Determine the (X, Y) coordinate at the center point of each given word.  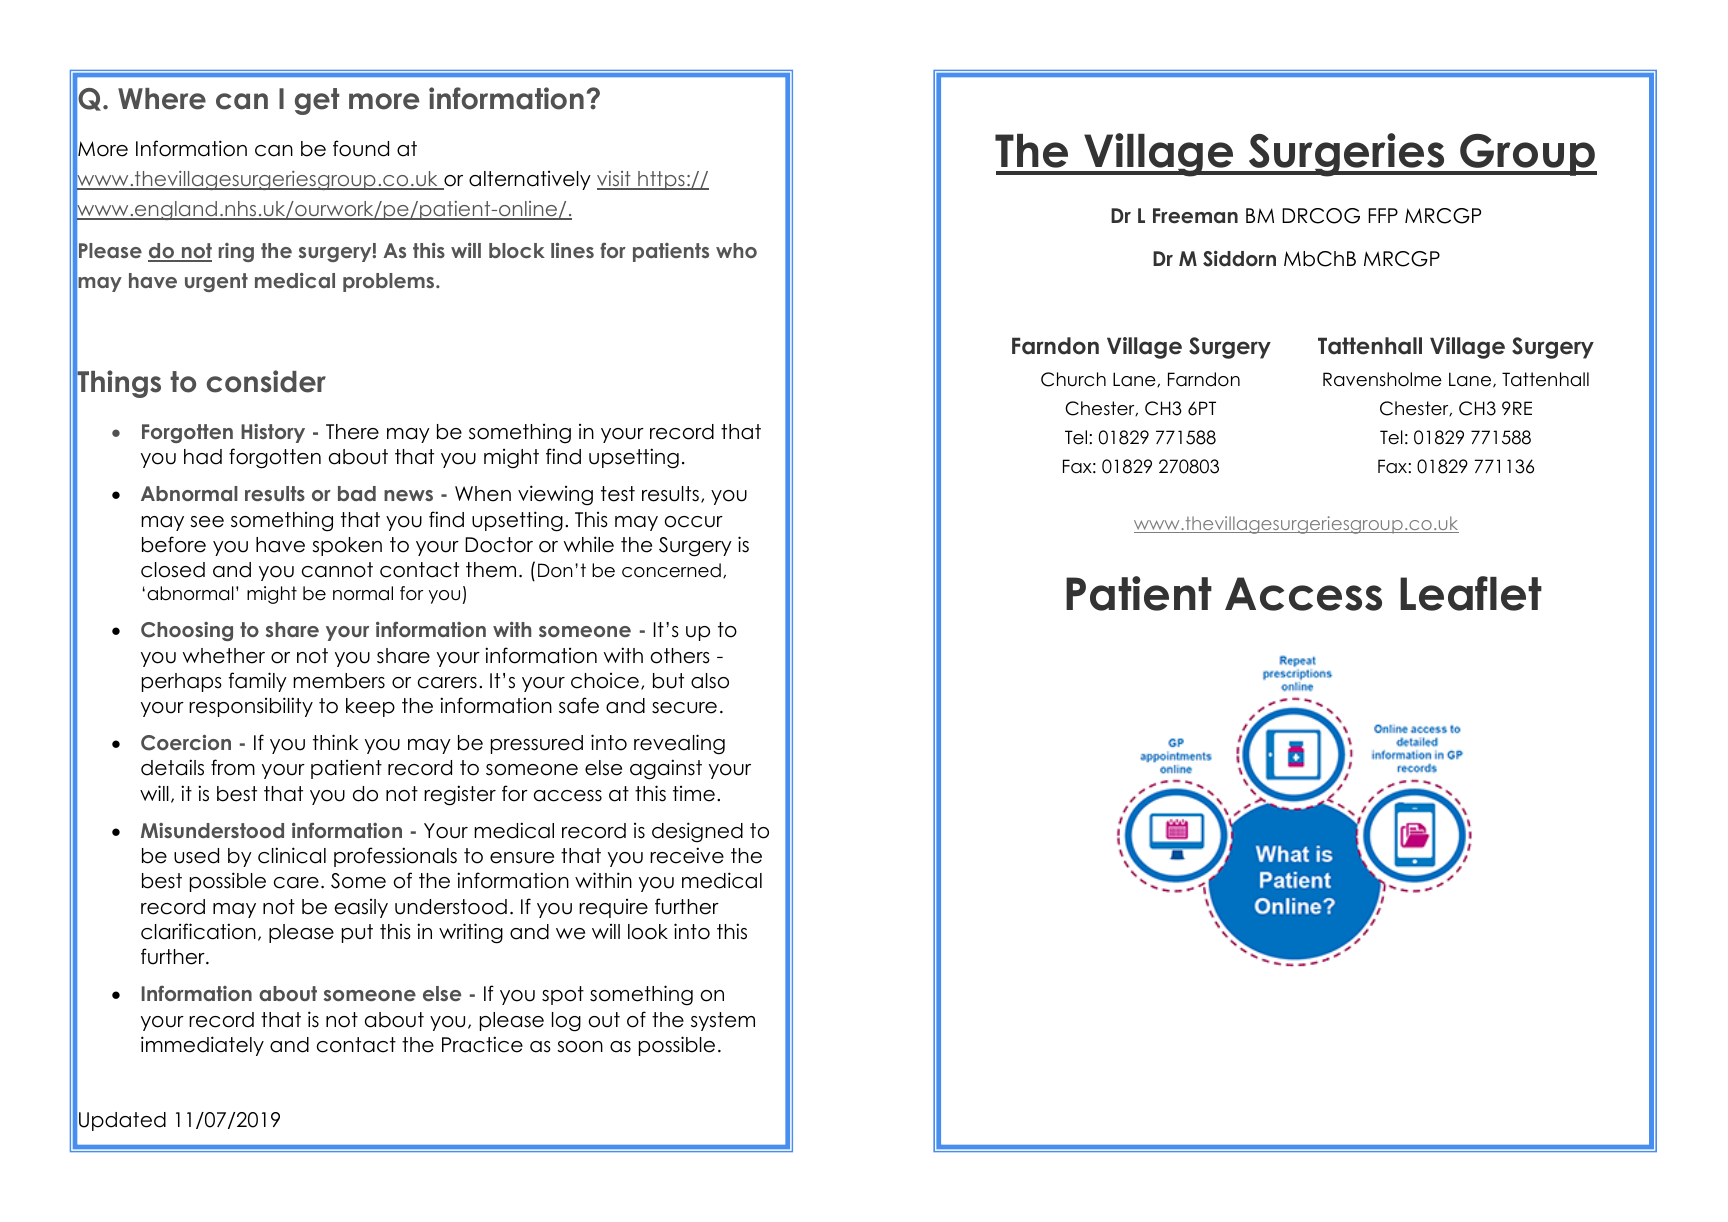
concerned (671, 570)
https (661, 180)
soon (580, 1047)
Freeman (1195, 216)
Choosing (187, 631)
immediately (202, 1046)
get (317, 101)
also (710, 681)
